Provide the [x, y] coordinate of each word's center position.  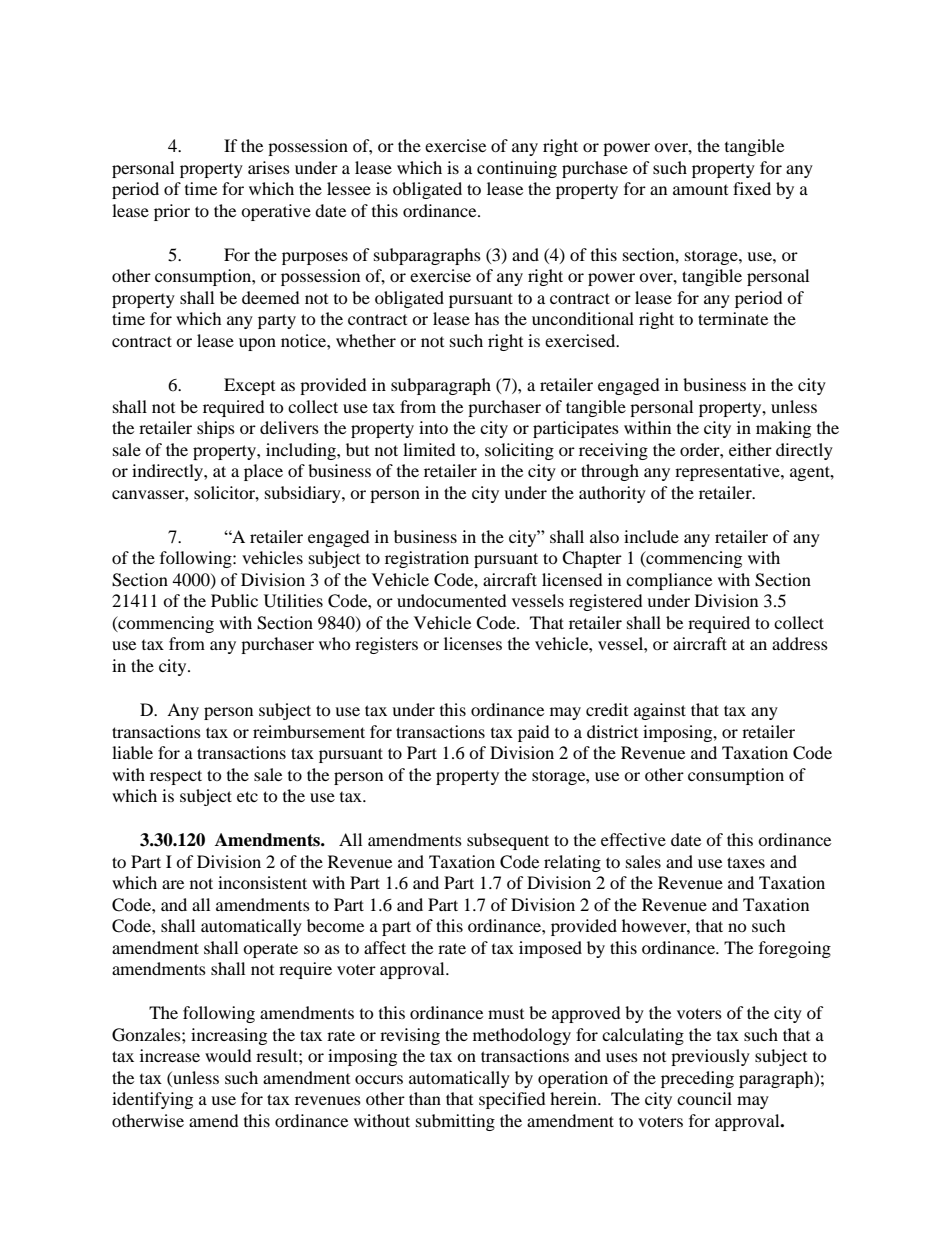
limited [429, 449]
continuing [517, 169]
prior [172, 212]
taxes [746, 862]
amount [700, 190]
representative [728, 472]
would [228, 1055]
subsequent [508, 841]
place [263, 472]
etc [247, 796]
